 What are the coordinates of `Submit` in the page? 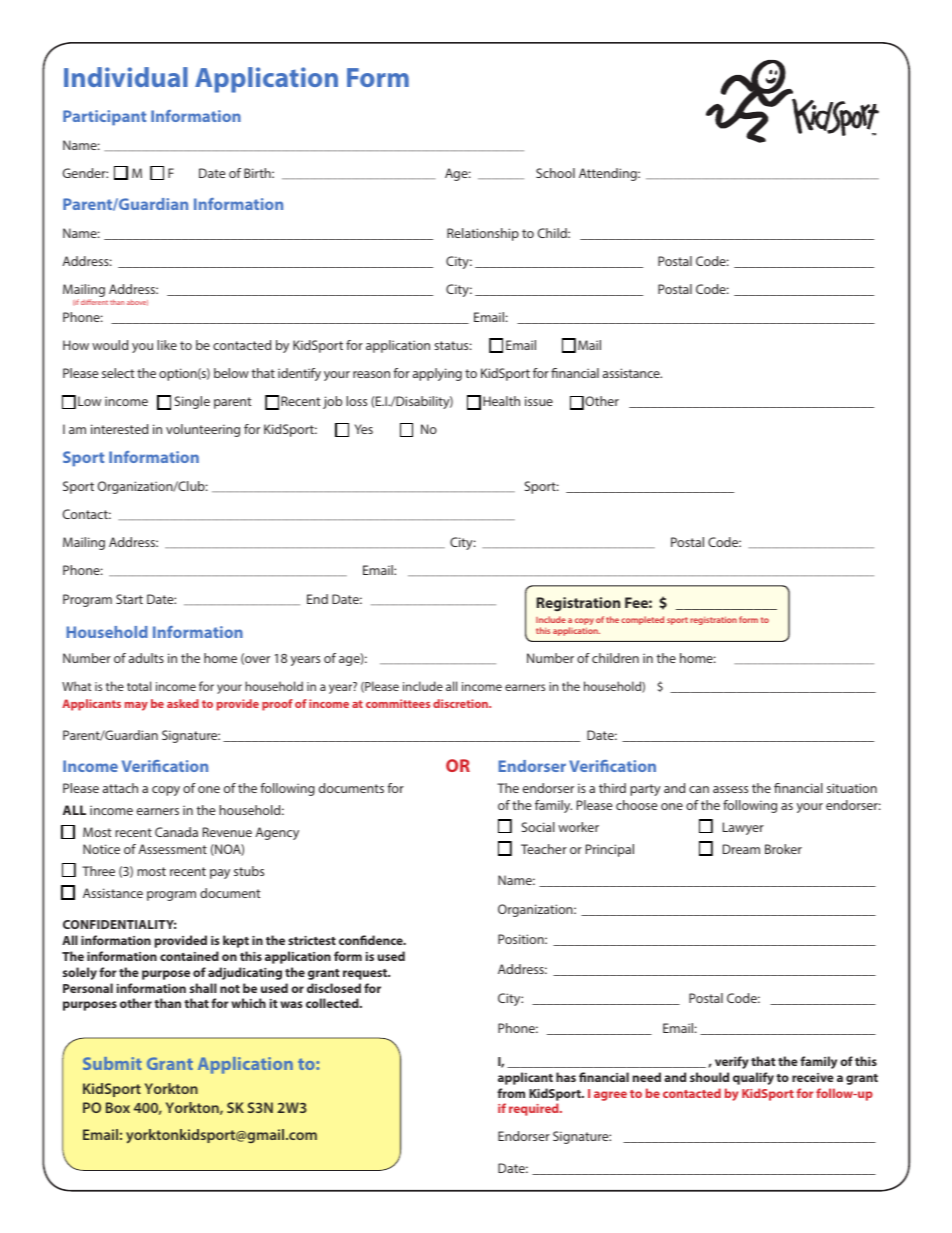 It's located at (112, 1063).
